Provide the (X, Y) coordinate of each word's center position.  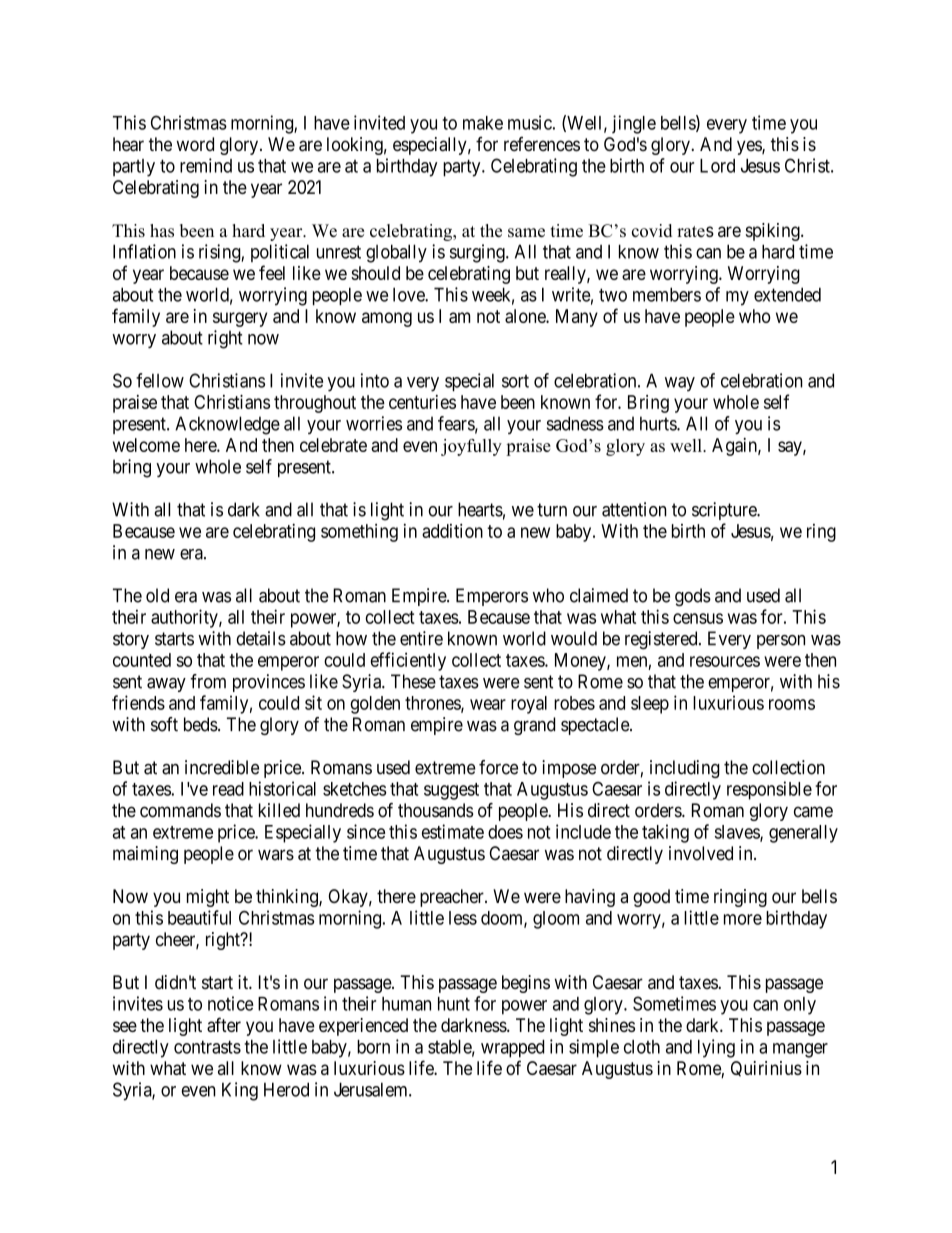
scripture (725, 511)
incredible (222, 767)
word (195, 144)
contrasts (207, 1047)
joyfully (471, 447)
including (685, 769)
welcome (146, 445)
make (483, 123)
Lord (717, 166)
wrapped (512, 1049)
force (498, 767)
